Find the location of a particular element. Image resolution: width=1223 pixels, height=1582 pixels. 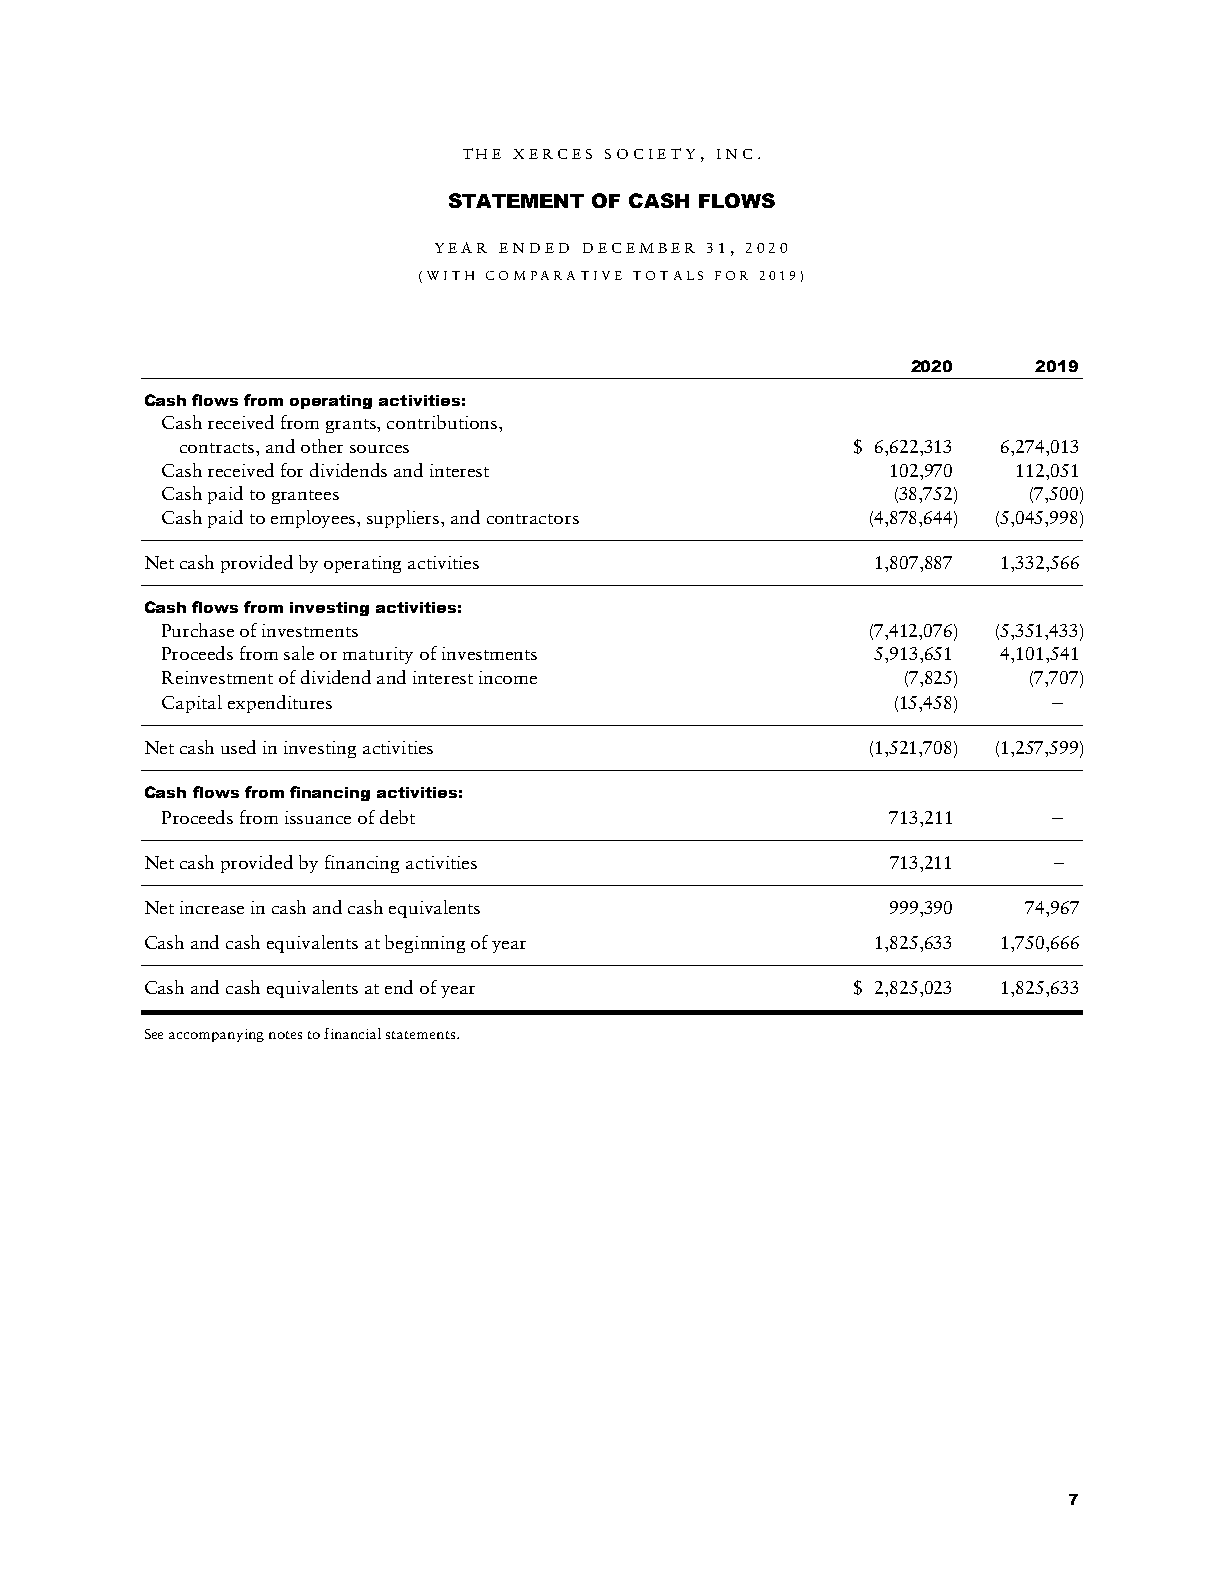

contributions is located at coordinates (443, 422).
